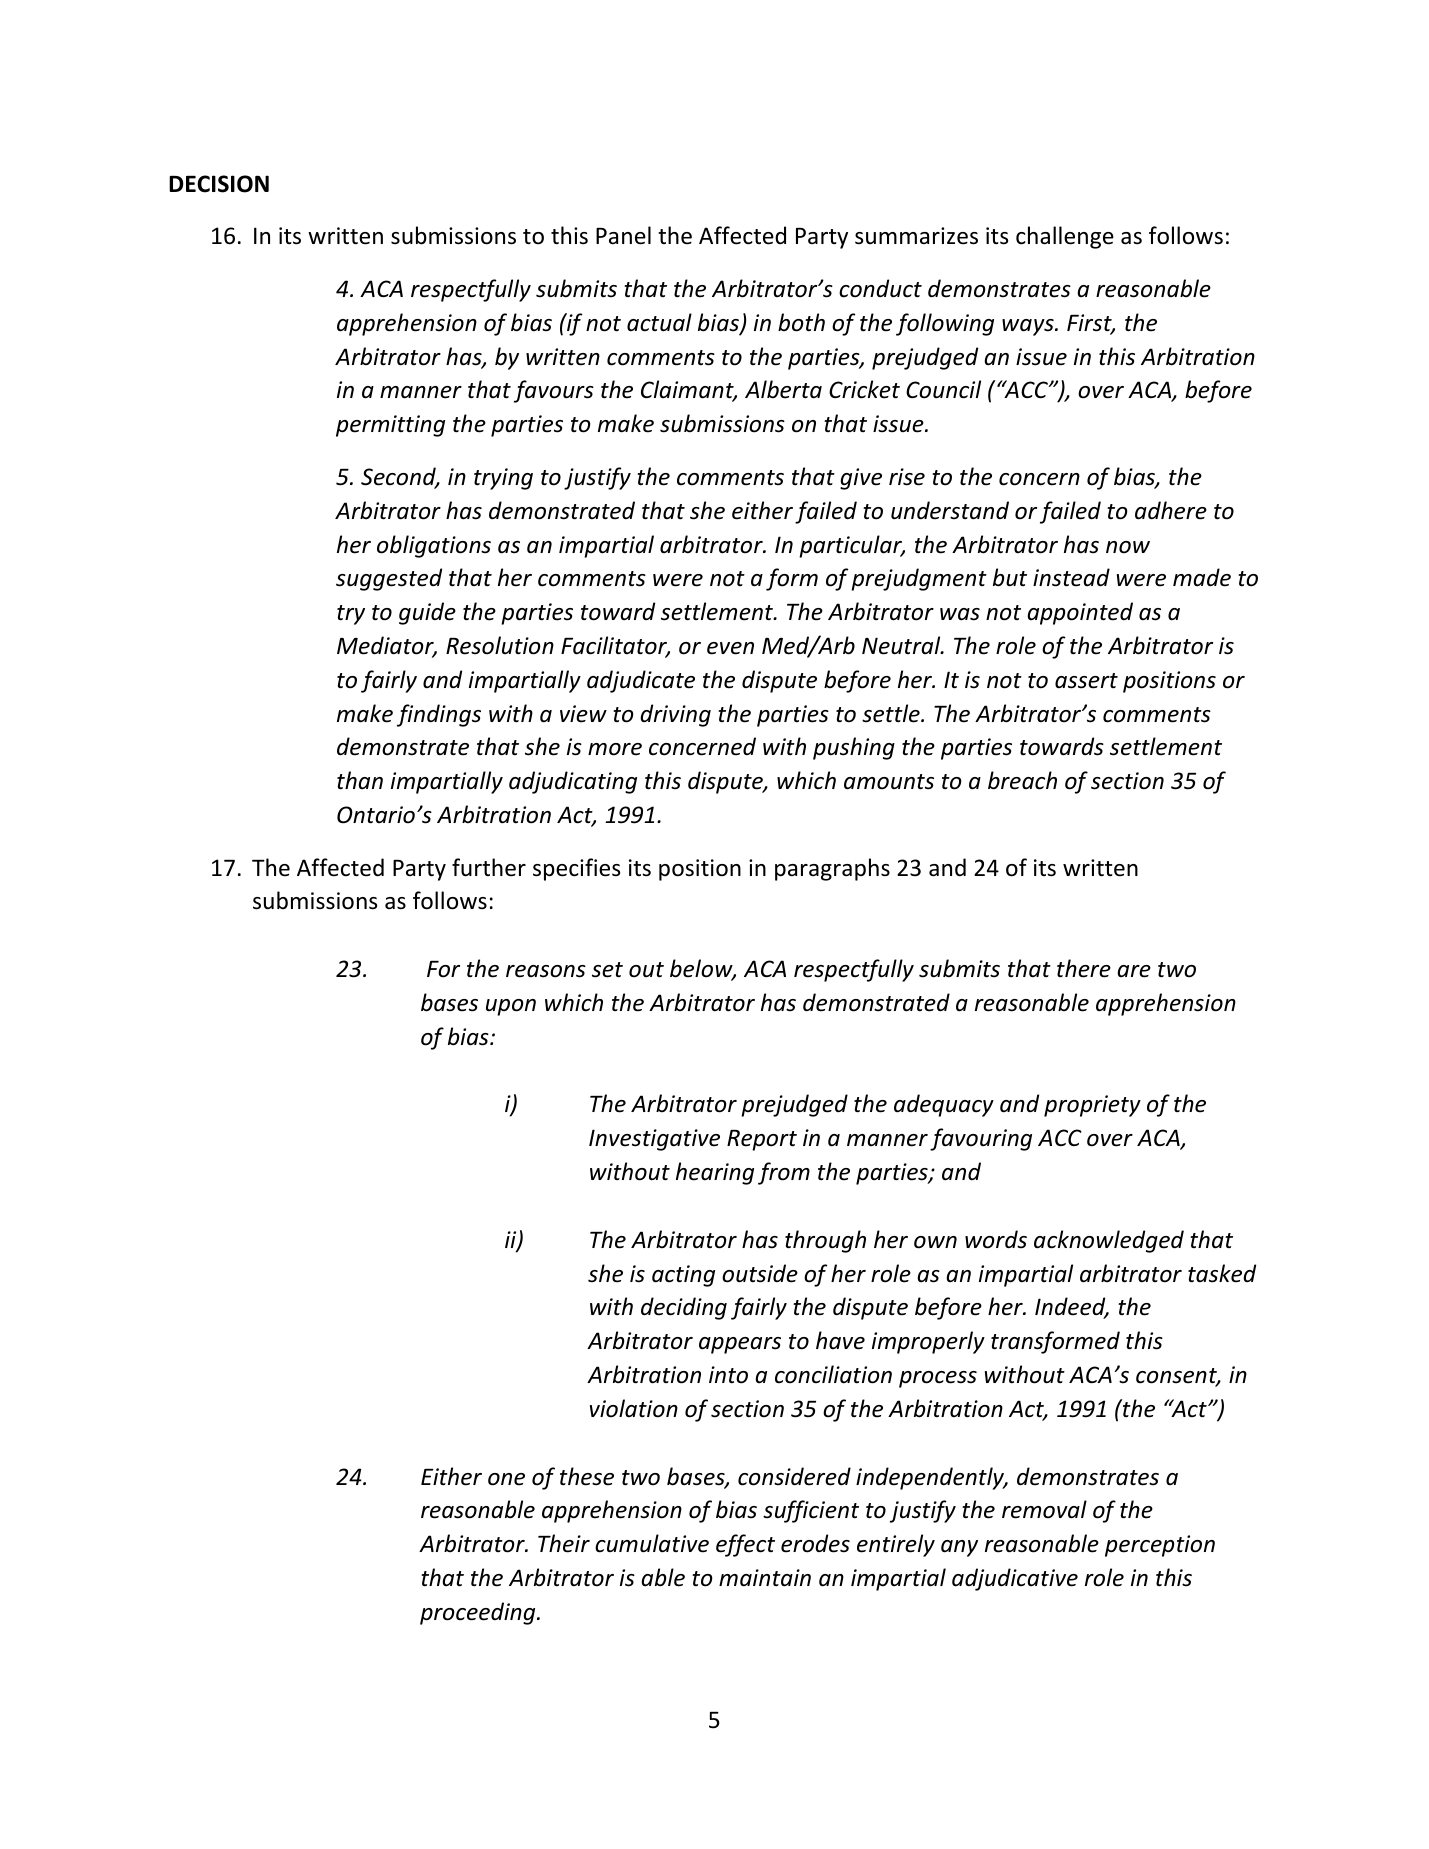 The image size is (1429, 1849). Describe the element at coordinates (1160, 1546) in the image. I see `perception` at that location.
